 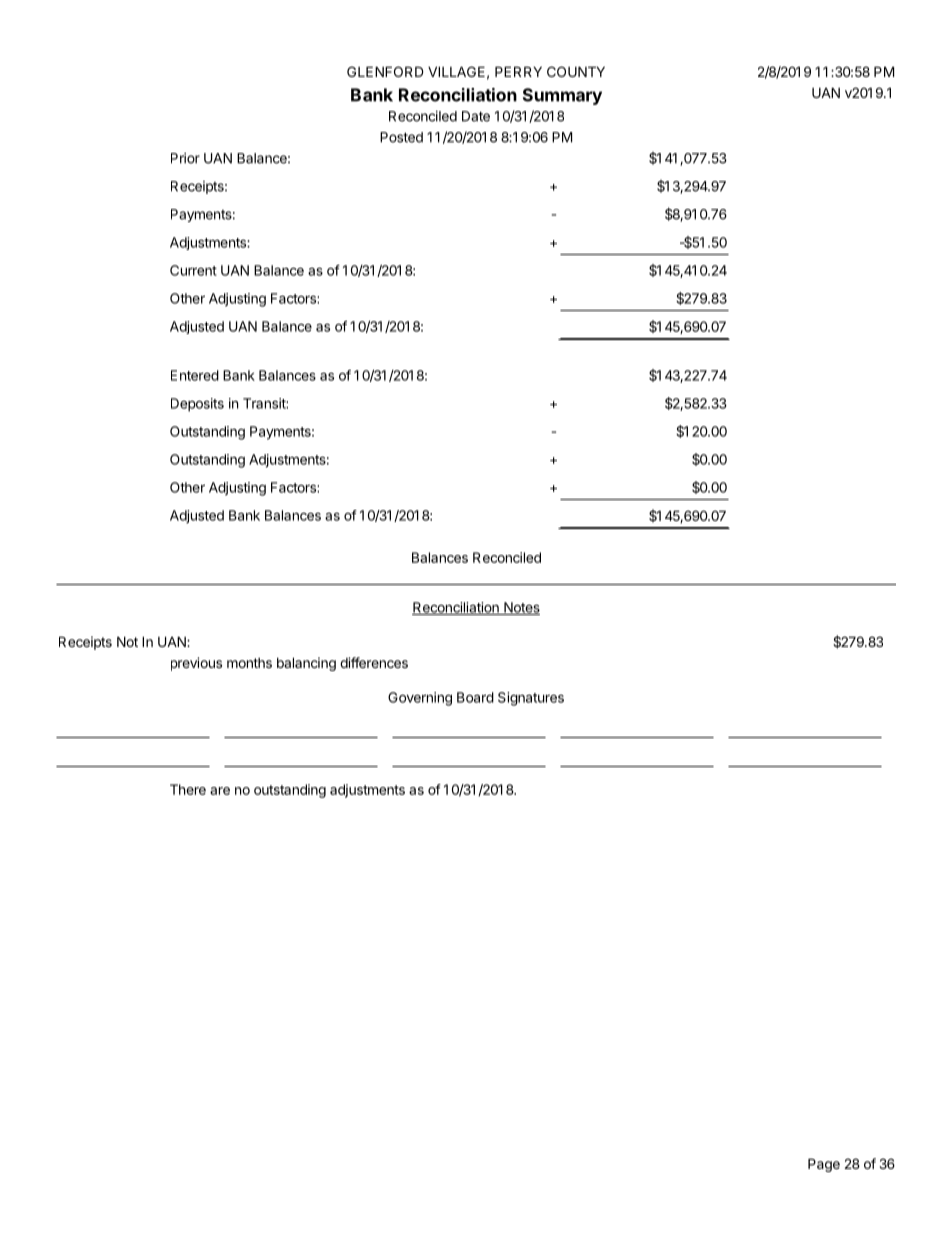 What do you see at coordinates (562, 96) in the screenshot?
I see `Summary` at bounding box center [562, 96].
